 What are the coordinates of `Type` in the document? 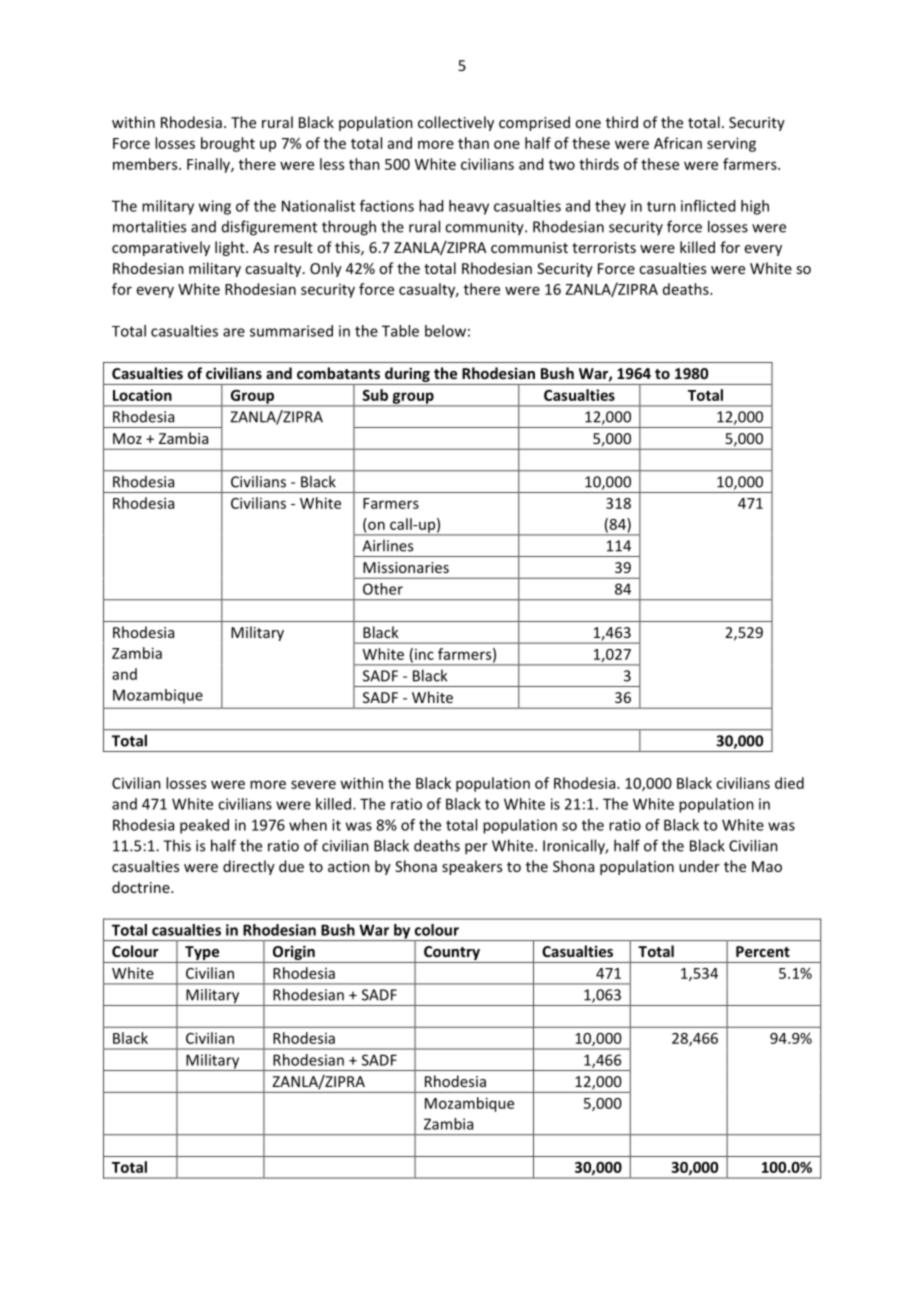 It's located at (202, 954).
